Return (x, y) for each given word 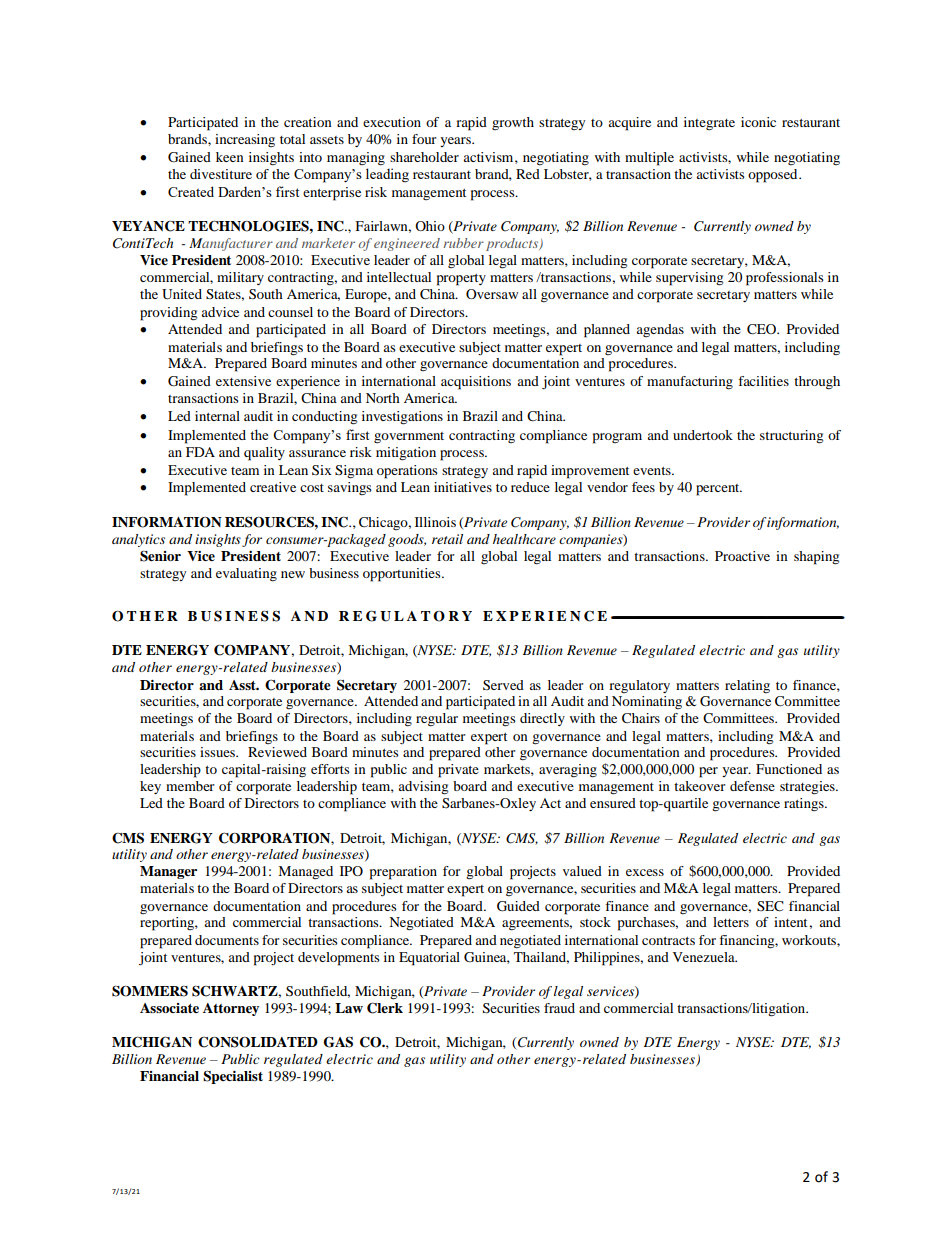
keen (230, 157)
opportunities (403, 575)
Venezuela (705, 957)
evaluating (246, 575)
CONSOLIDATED (258, 1042)
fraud (559, 1008)
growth (513, 123)
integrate (709, 123)
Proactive (742, 556)
